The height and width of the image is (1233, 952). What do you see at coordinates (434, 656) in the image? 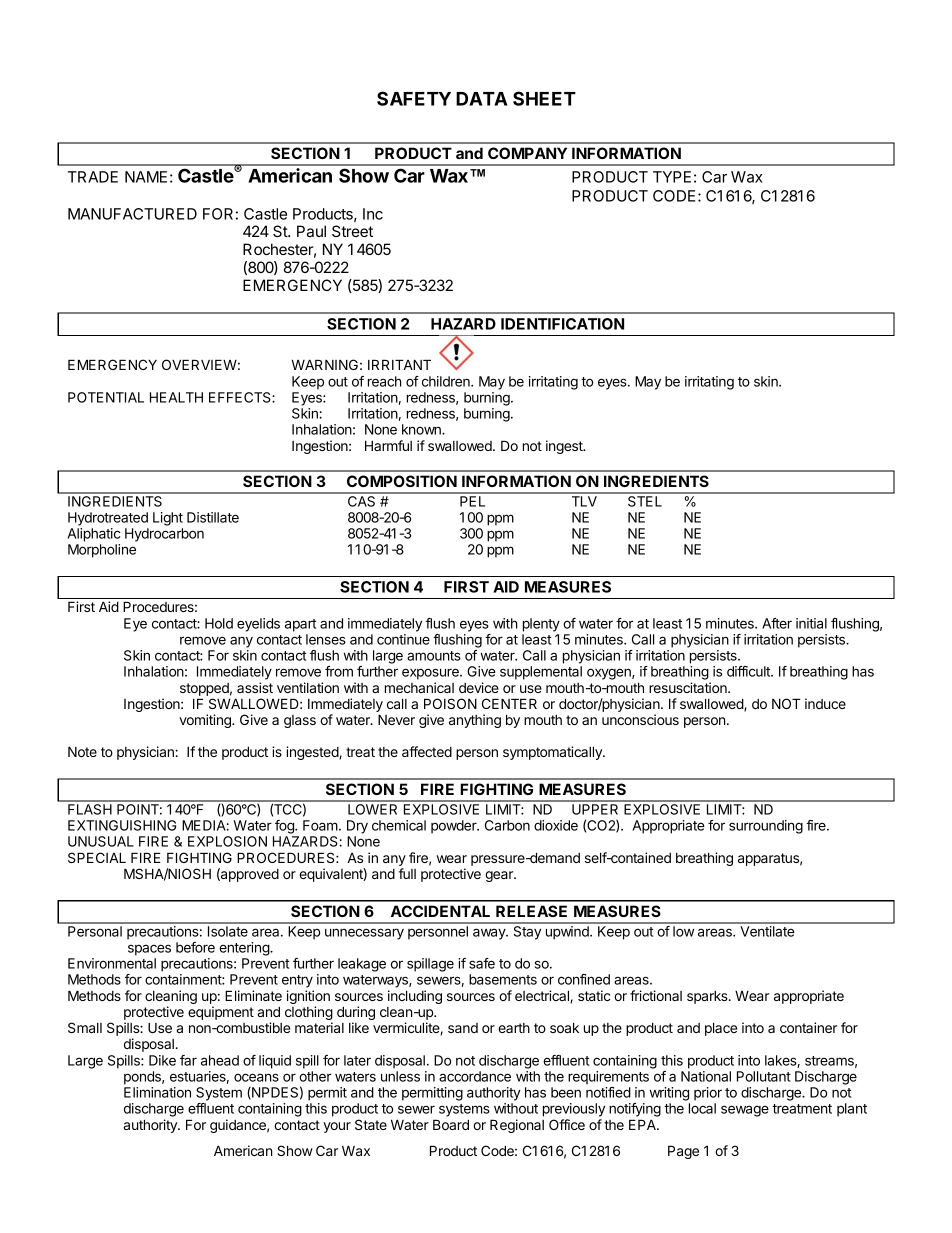
I see `amounts` at bounding box center [434, 656].
